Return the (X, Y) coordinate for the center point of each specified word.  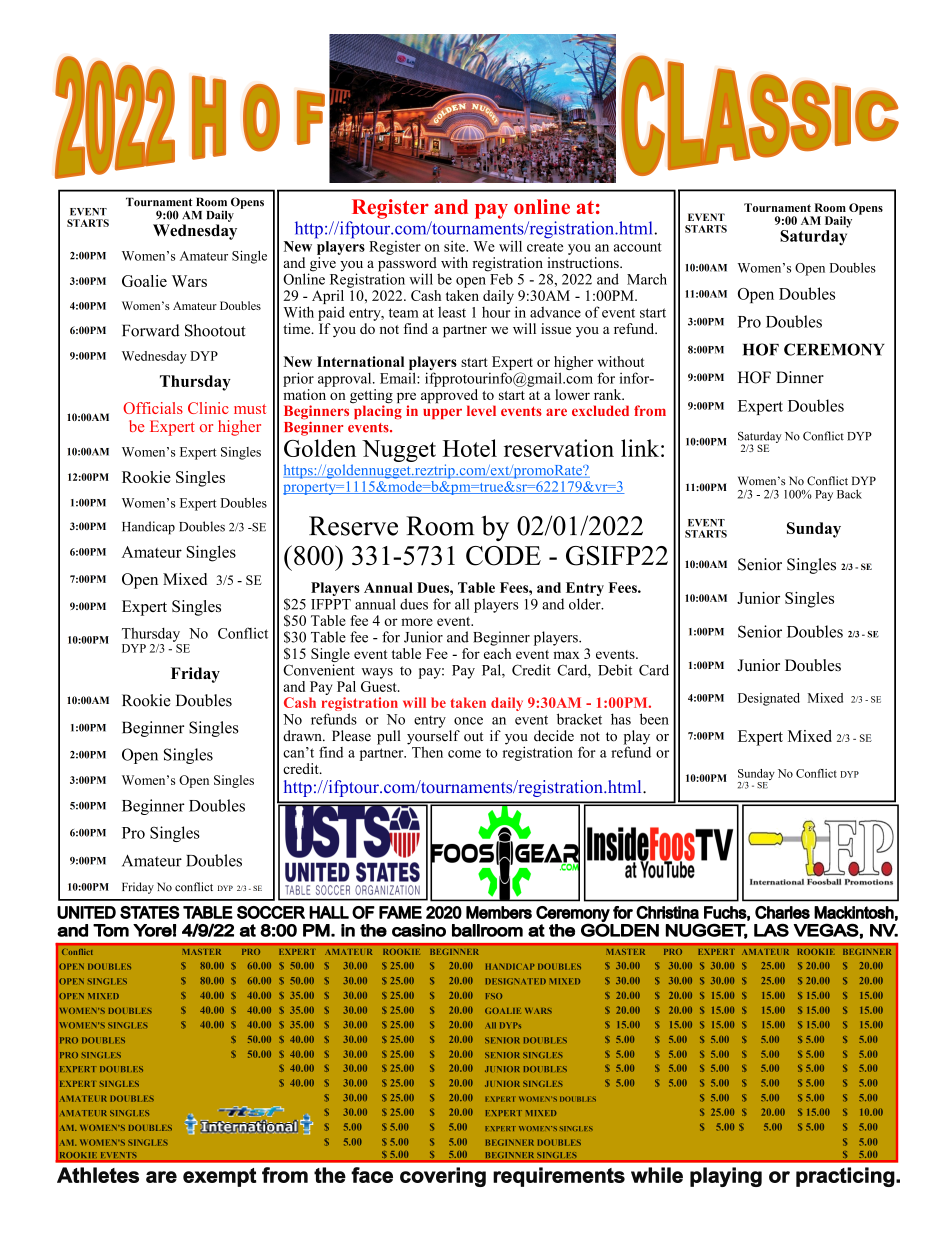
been (654, 719)
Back (849, 494)
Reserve (353, 526)
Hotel (470, 448)
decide (554, 736)
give (322, 265)
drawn (303, 736)
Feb (500, 278)
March (647, 279)
